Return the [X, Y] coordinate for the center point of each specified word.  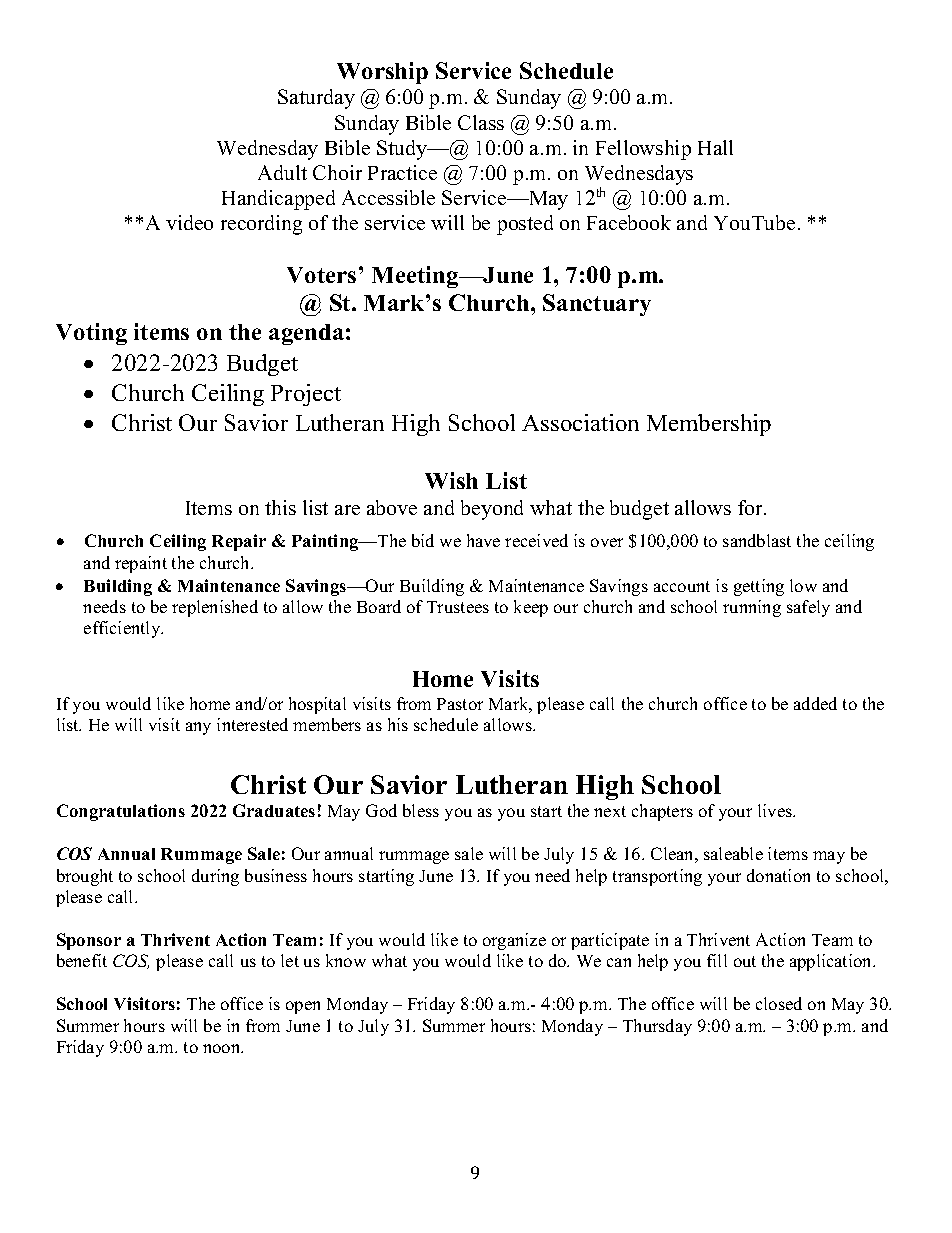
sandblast [757, 540]
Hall [715, 147]
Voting [91, 334]
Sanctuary [597, 305]
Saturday [316, 99]
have [483, 540]
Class [481, 122]
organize [514, 941]
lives [776, 810]
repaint [141, 564]
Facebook [629, 222]
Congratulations [121, 812]
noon [223, 1048]
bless [421, 810]
